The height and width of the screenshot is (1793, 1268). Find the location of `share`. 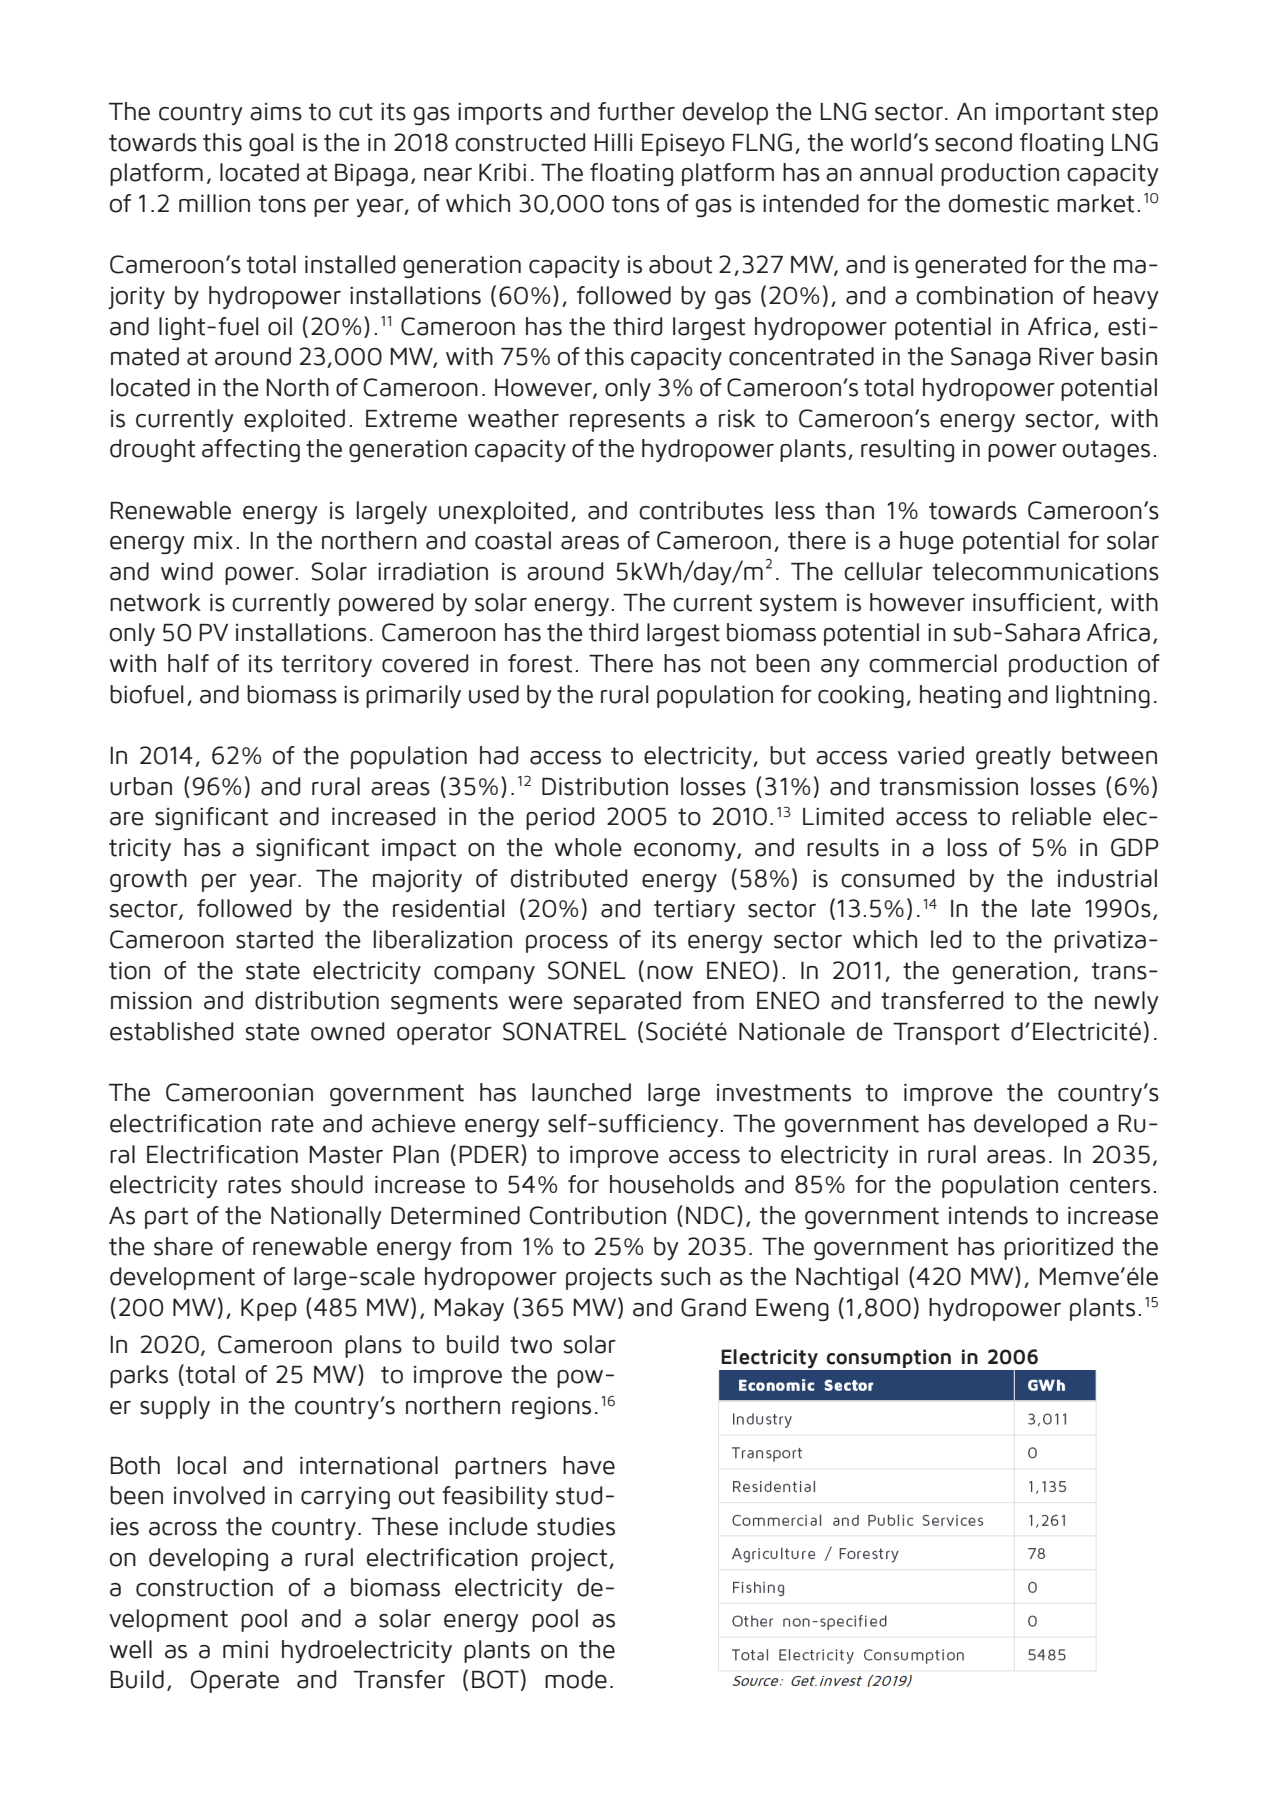

share is located at coordinates (183, 1246).
